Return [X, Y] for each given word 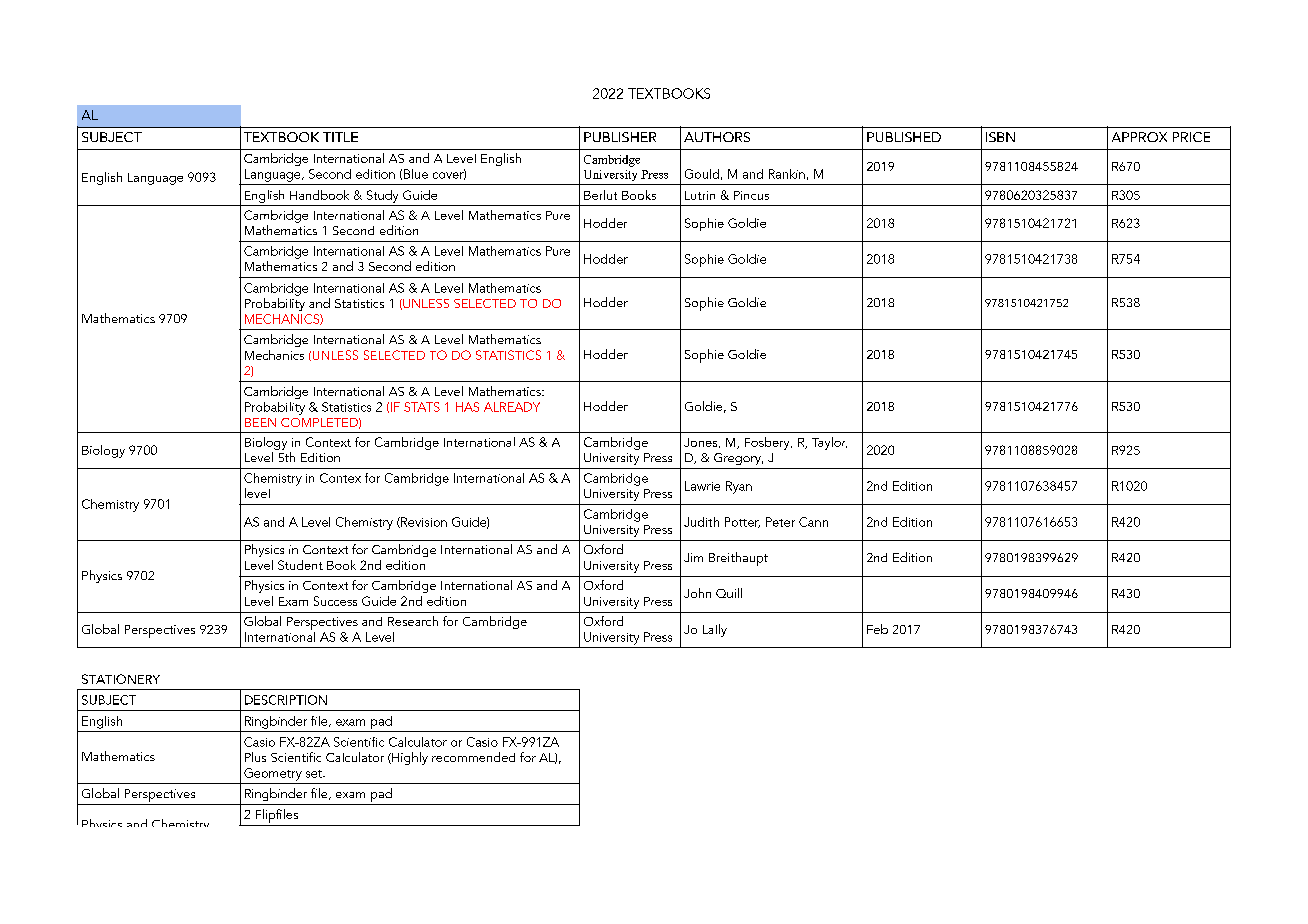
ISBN [1000, 137]
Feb [877, 629]
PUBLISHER [620, 137]
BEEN [260, 422]
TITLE [340, 137]
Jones [702, 443]
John [697, 593]
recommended [473, 757]
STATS [422, 407]
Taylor [829, 443]
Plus [255, 757]
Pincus [751, 195]
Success [335, 601]
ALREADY [512, 407]
